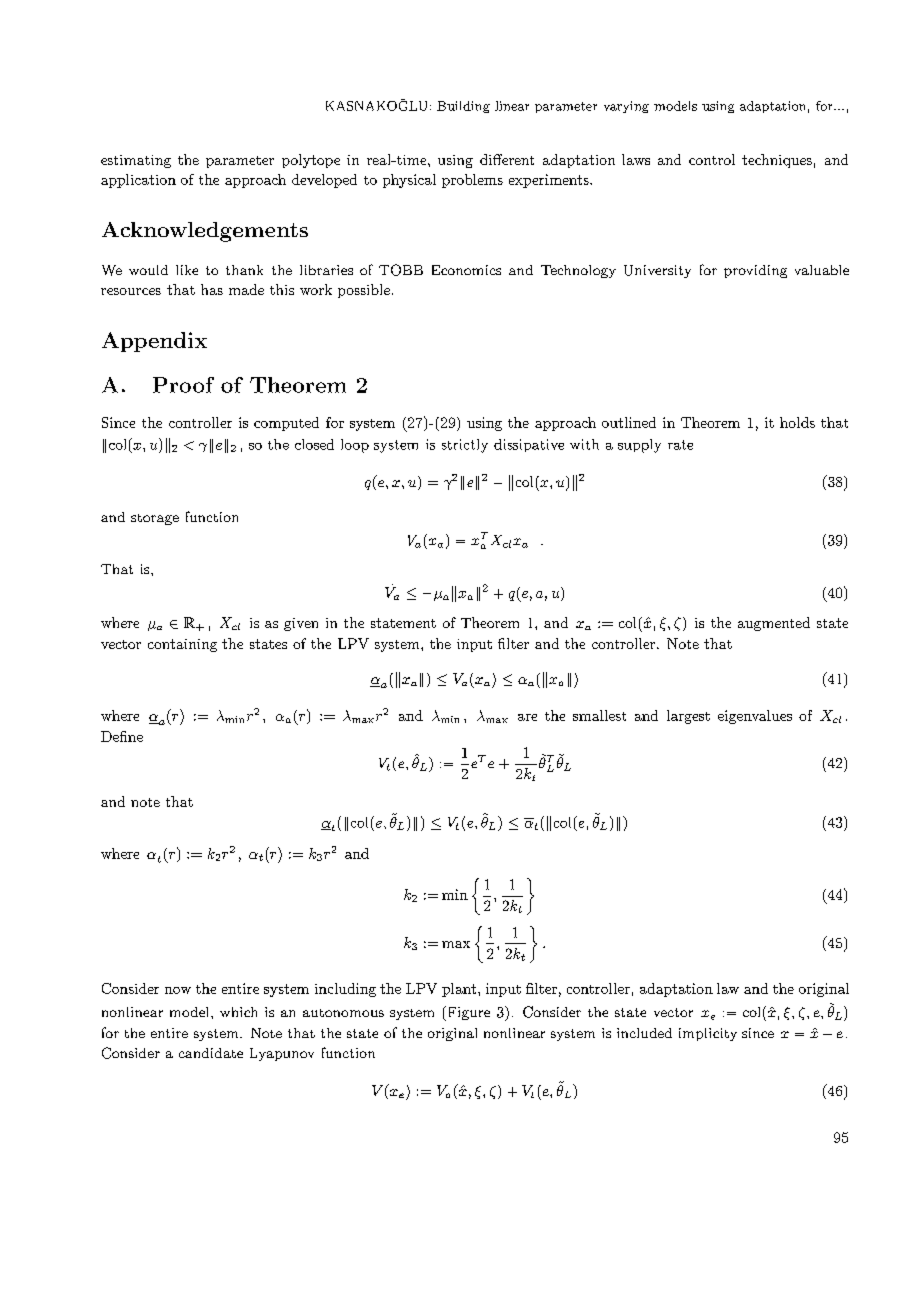 The height and width of the document is (1308, 924). What do you see at coordinates (136, 161) in the document?
I see `estimating` at bounding box center [136, 161].
